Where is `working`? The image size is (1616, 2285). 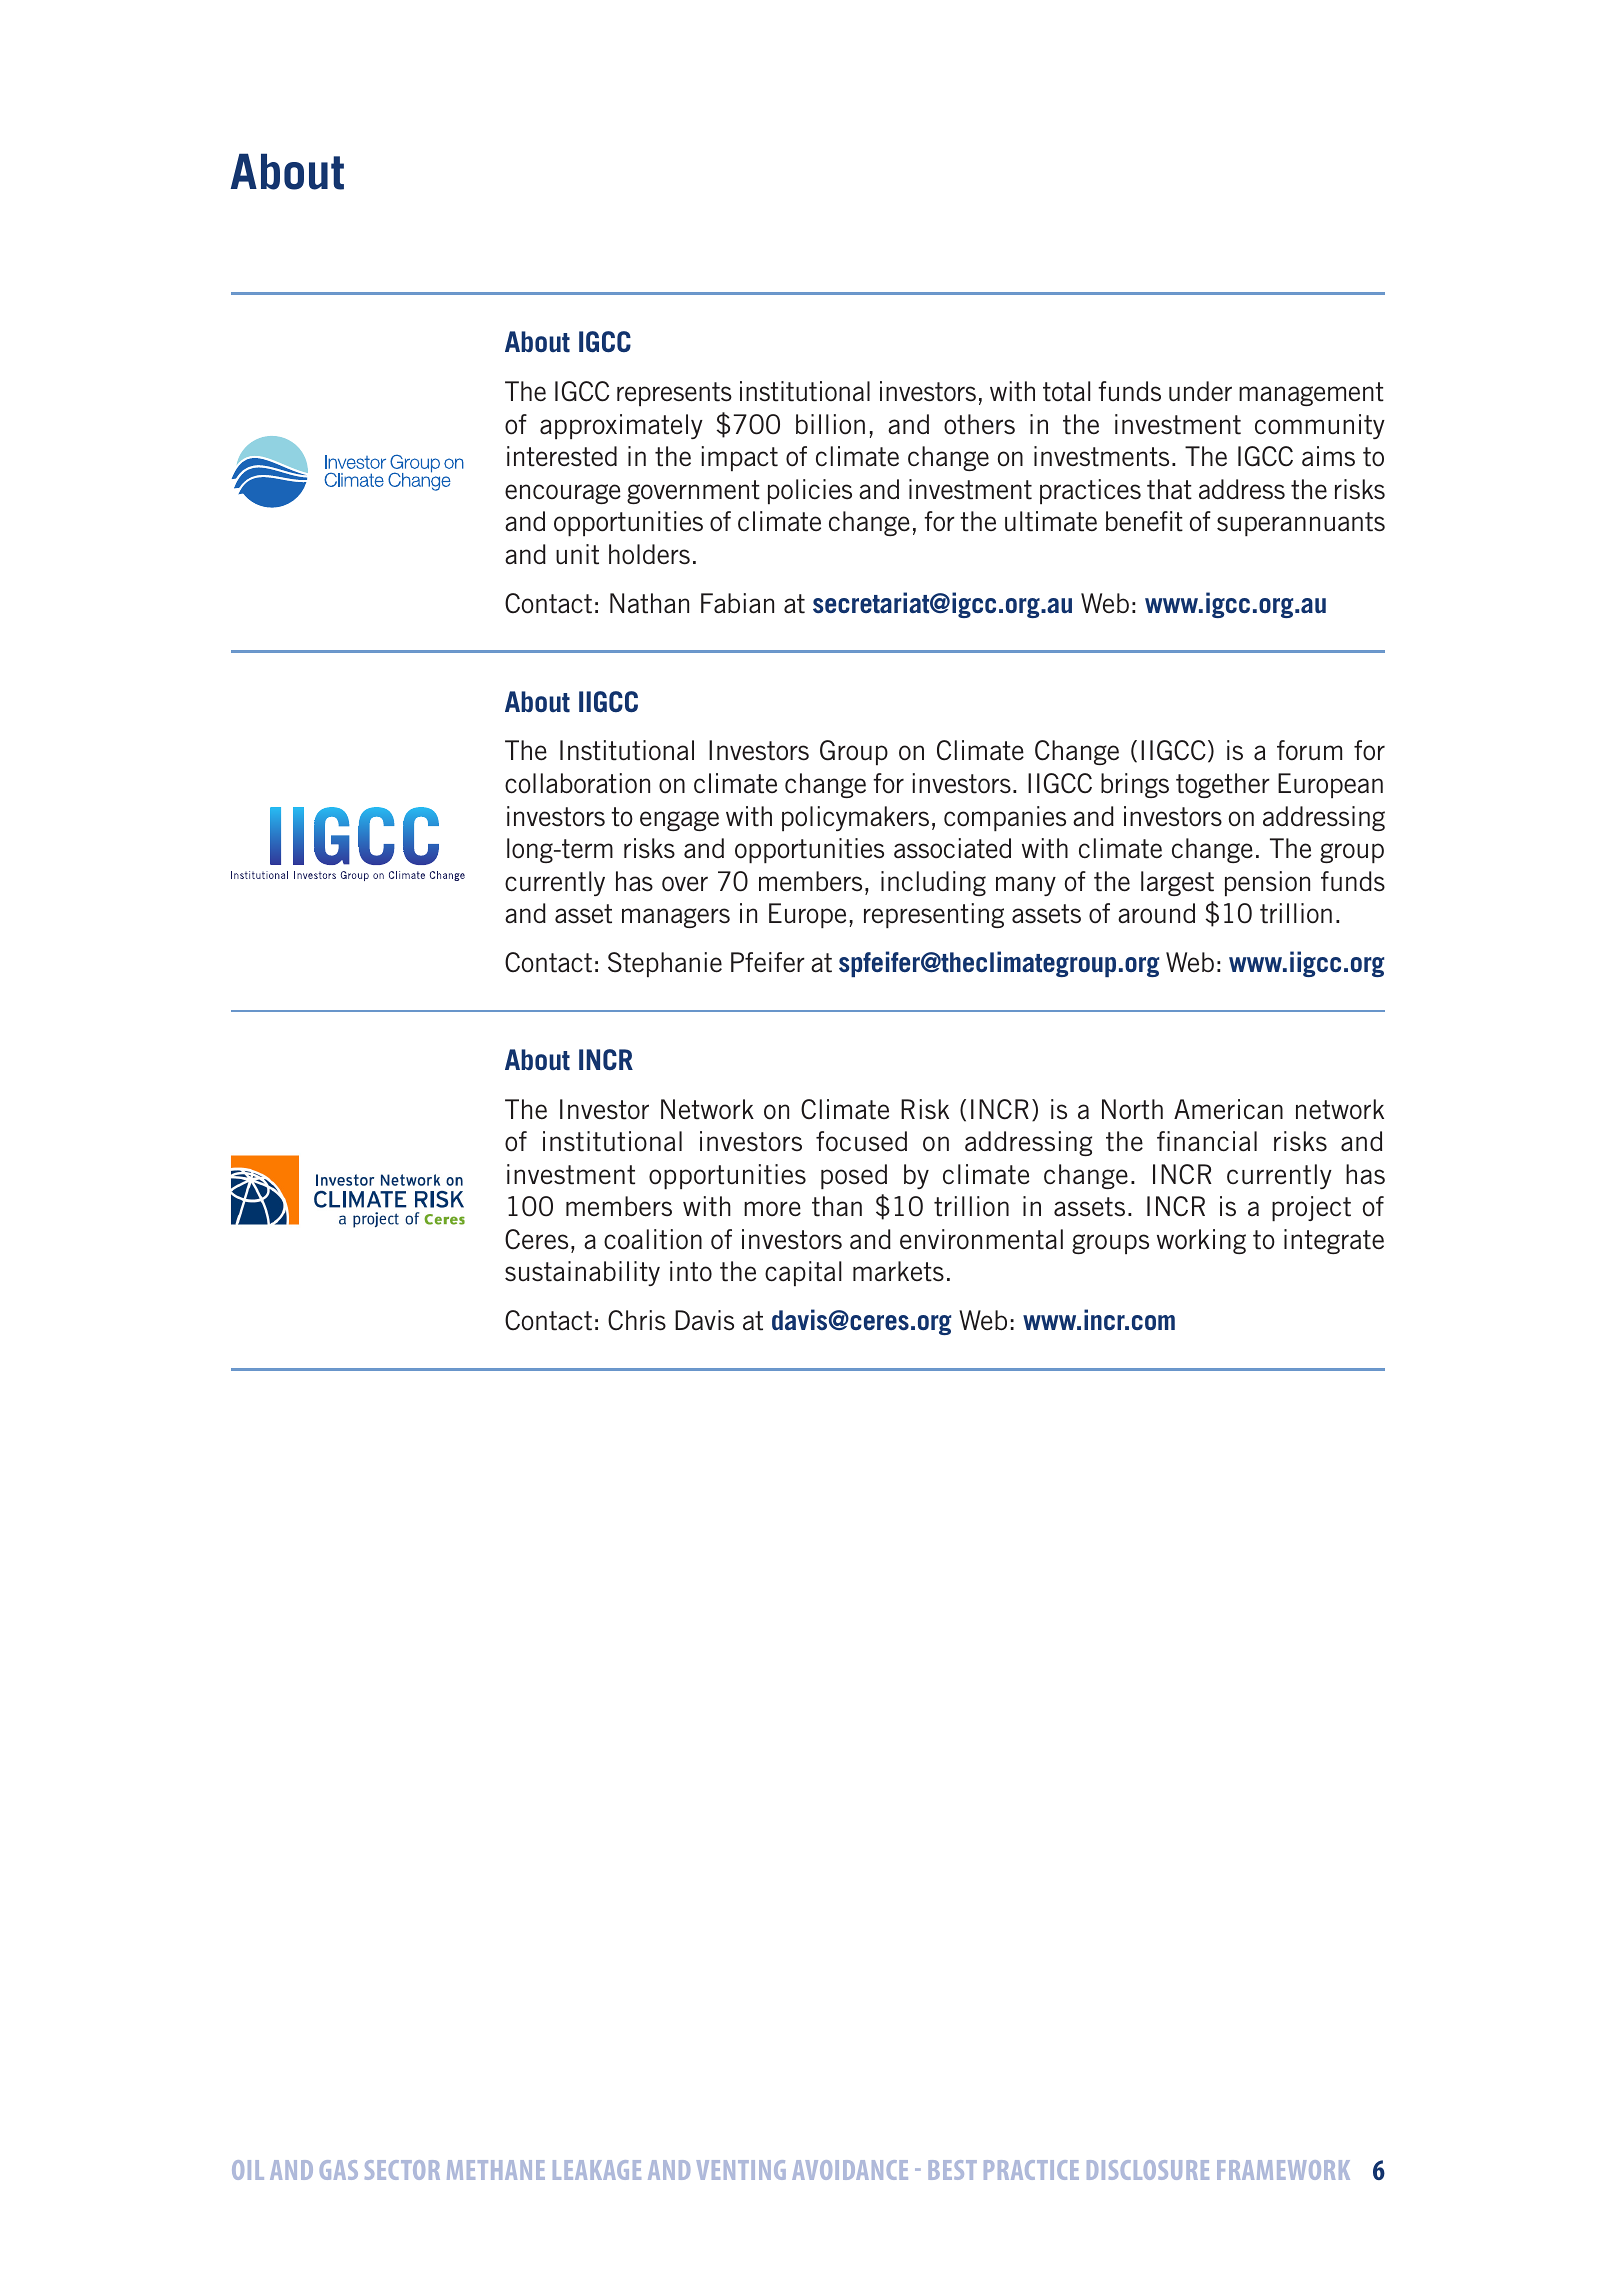
working is located at coordinates (1201, 1241).
